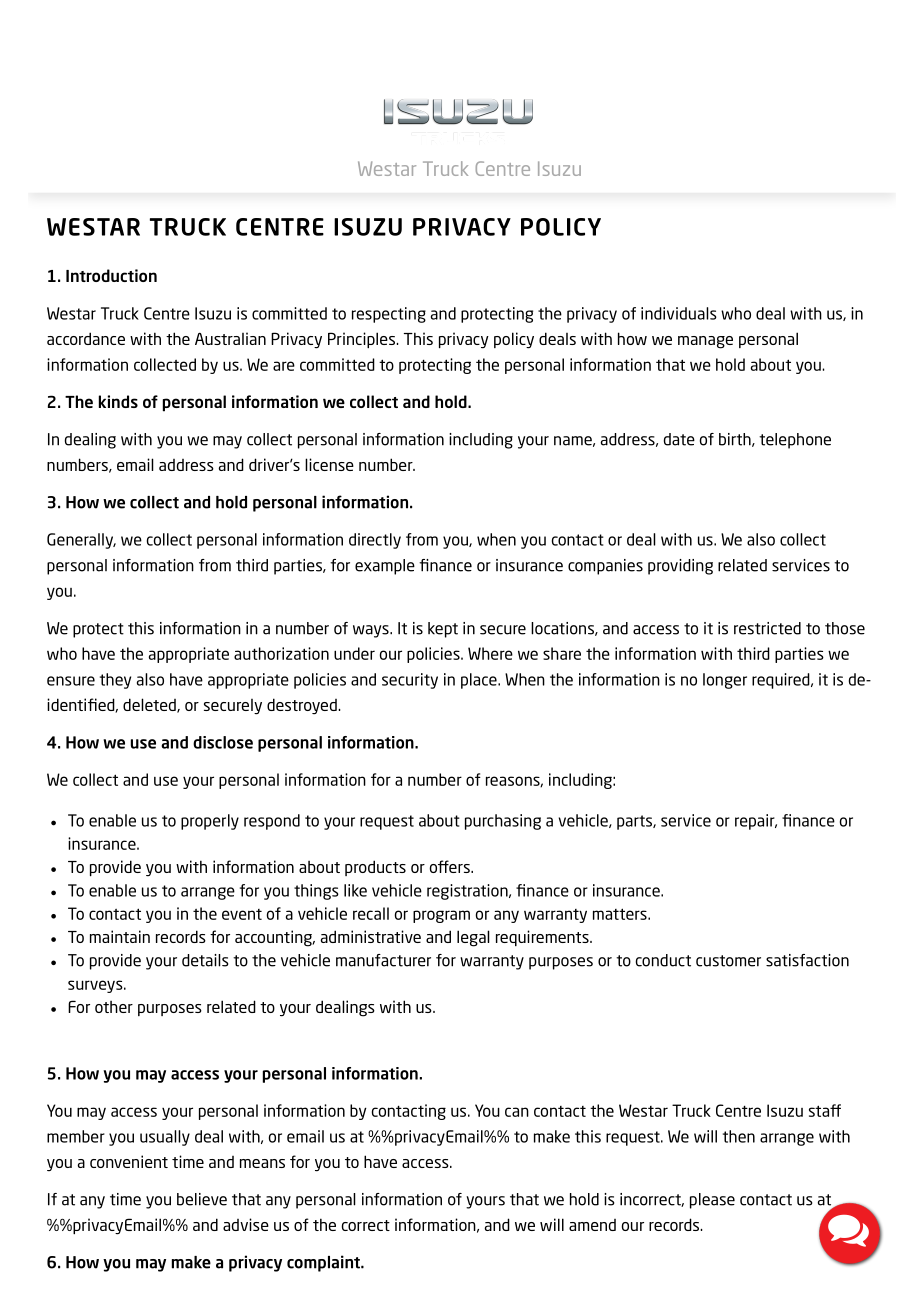 Image resolution: width=924 pixels, height=1308 pixels. I want to click on disclose, so click(223, 742).
